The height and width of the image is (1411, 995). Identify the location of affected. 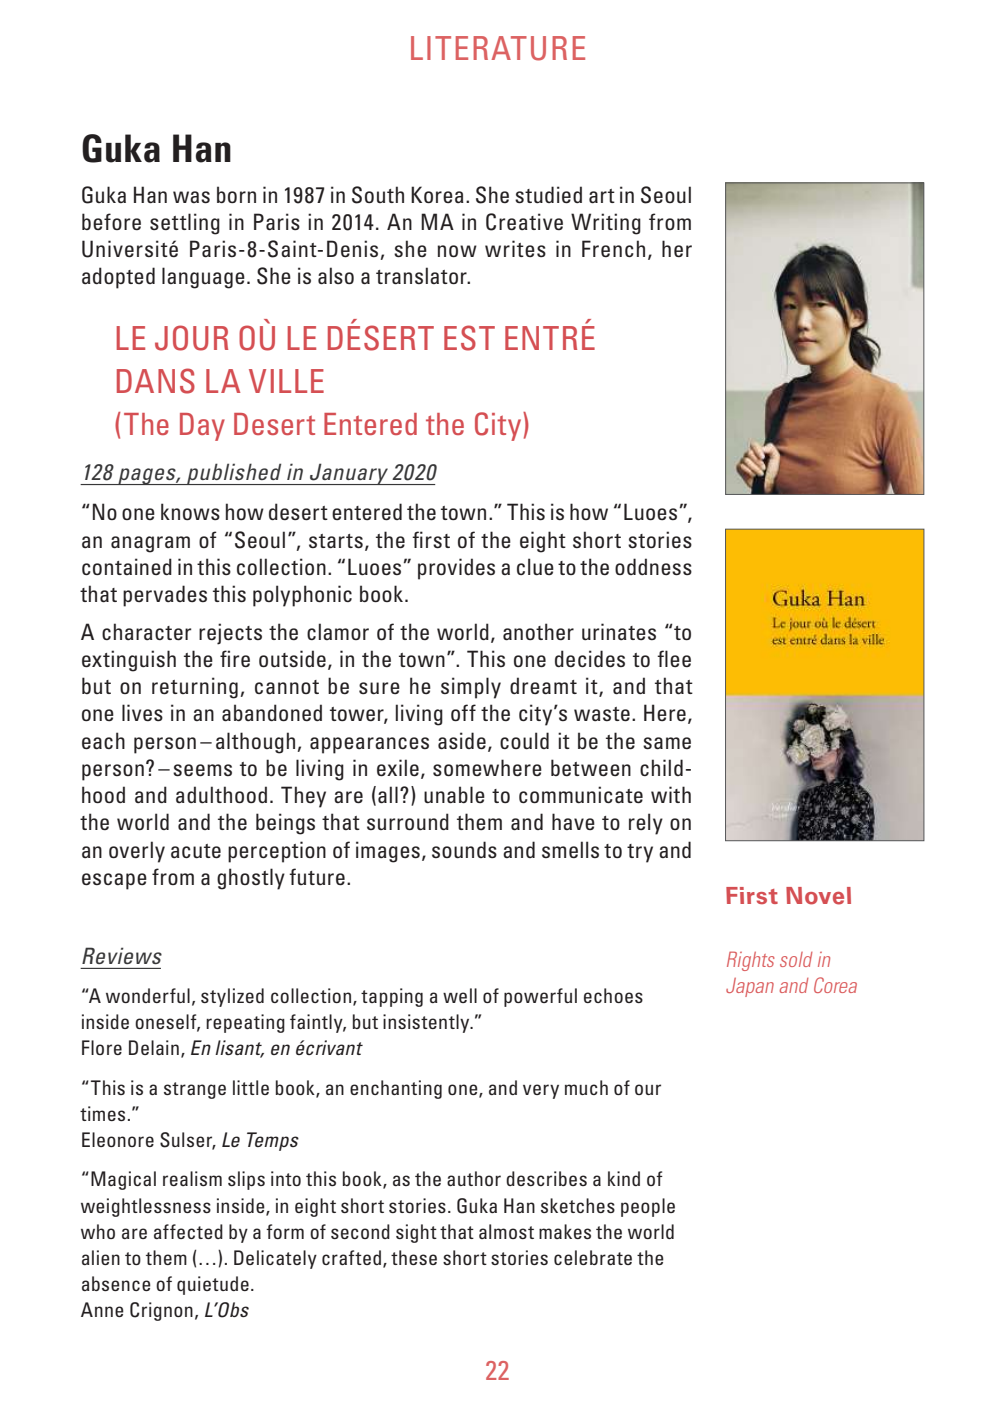
(188, 1231).
